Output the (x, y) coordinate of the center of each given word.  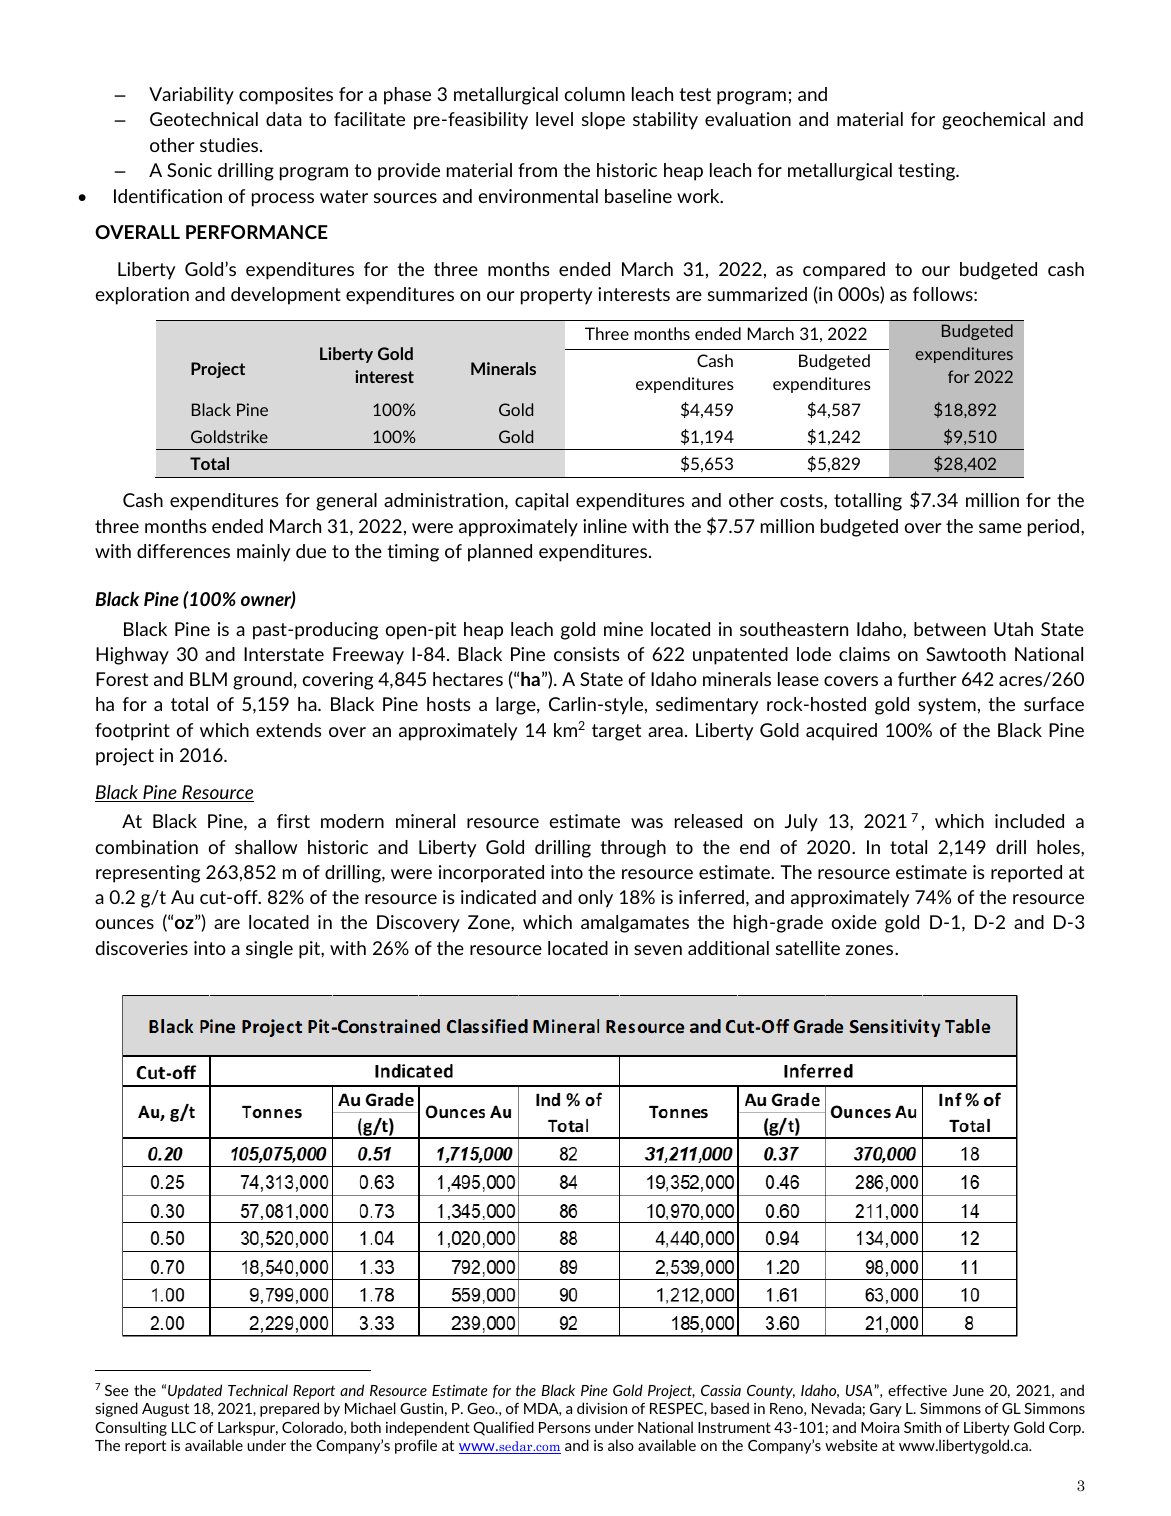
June (968, 1390)
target (616, 732)
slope (603, 121)
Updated (195, 1391)
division (602, 1408)
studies (230, 145)
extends (288, 730)
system (947, 706)
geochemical (993, 121)
